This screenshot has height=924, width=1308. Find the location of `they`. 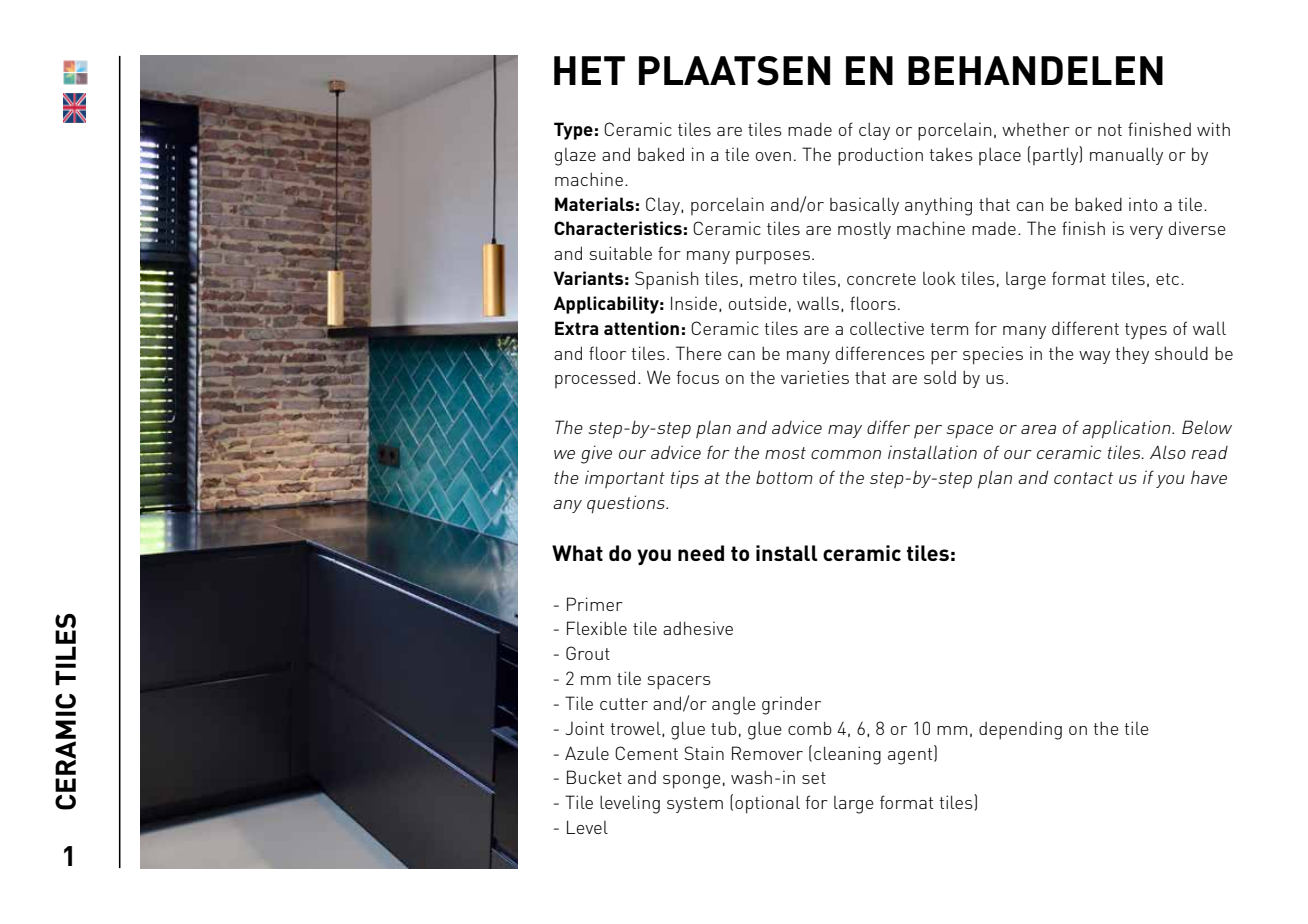

they is located at coordinates (1132, 355).
